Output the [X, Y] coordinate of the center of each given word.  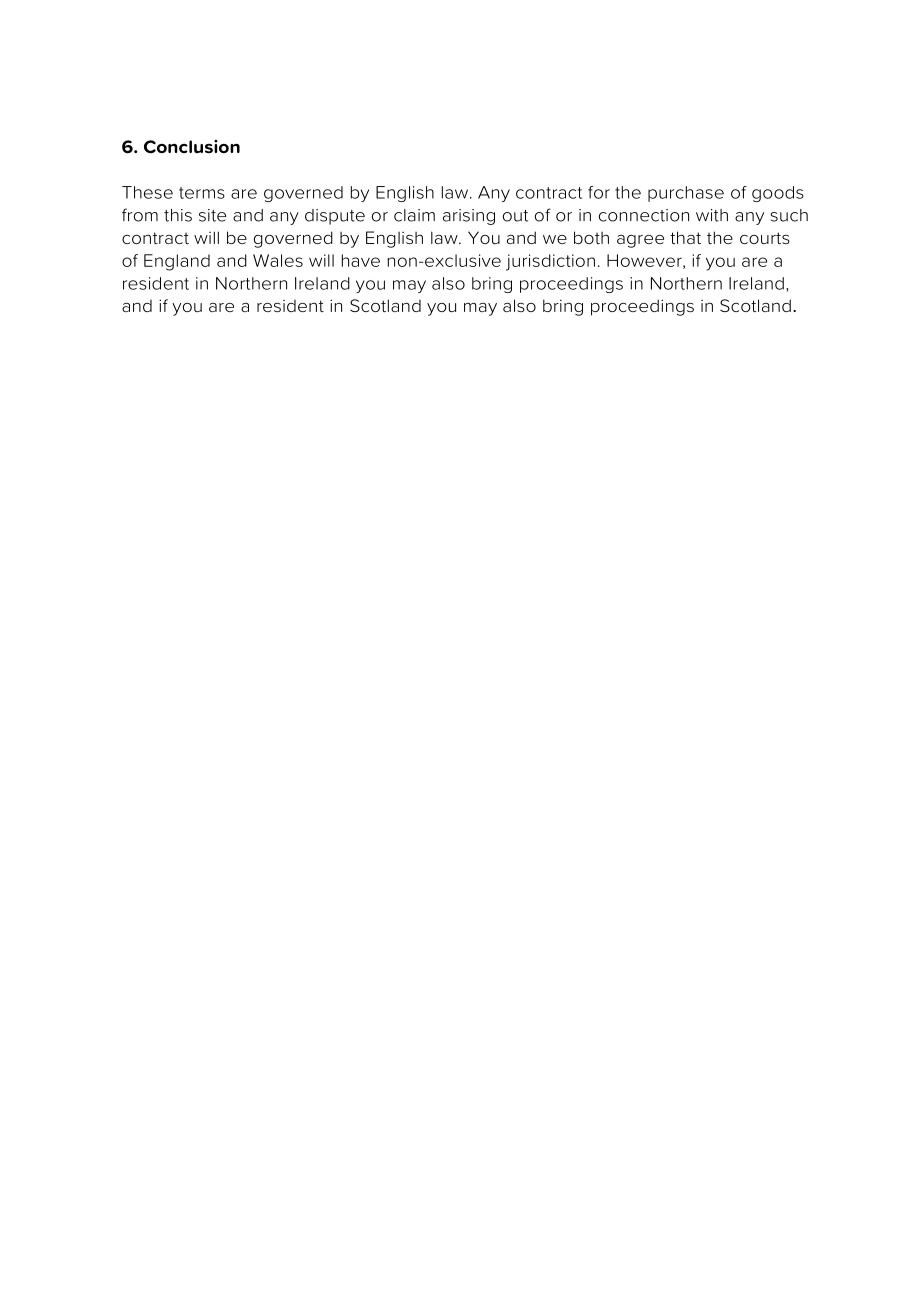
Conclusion [192, 146]
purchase [686, 194]
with [712, 215]
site [212, 215]
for [599, 192]
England [177, 262]
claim [414, 215]
